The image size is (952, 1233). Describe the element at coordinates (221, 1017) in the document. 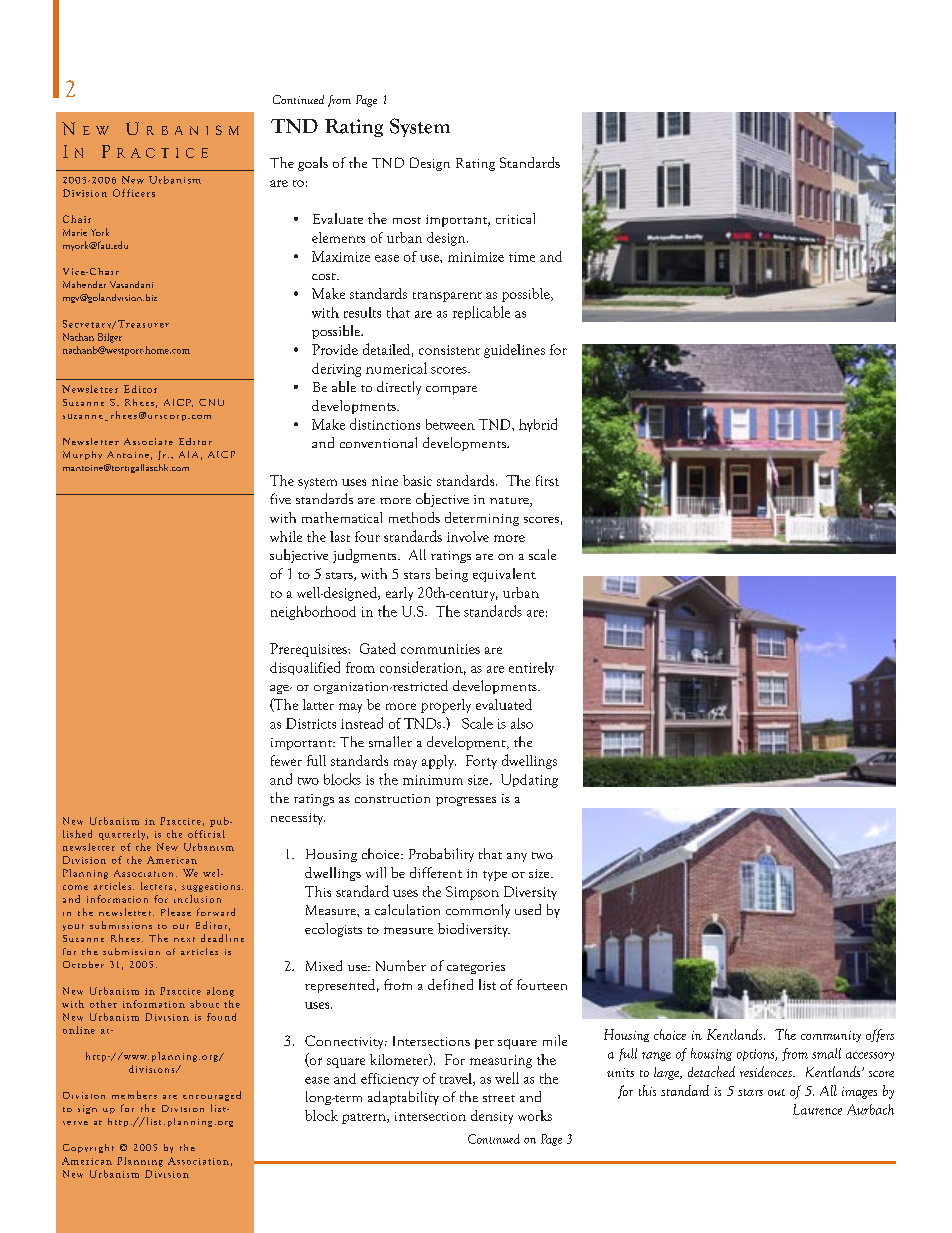

I see `found` at that location.
